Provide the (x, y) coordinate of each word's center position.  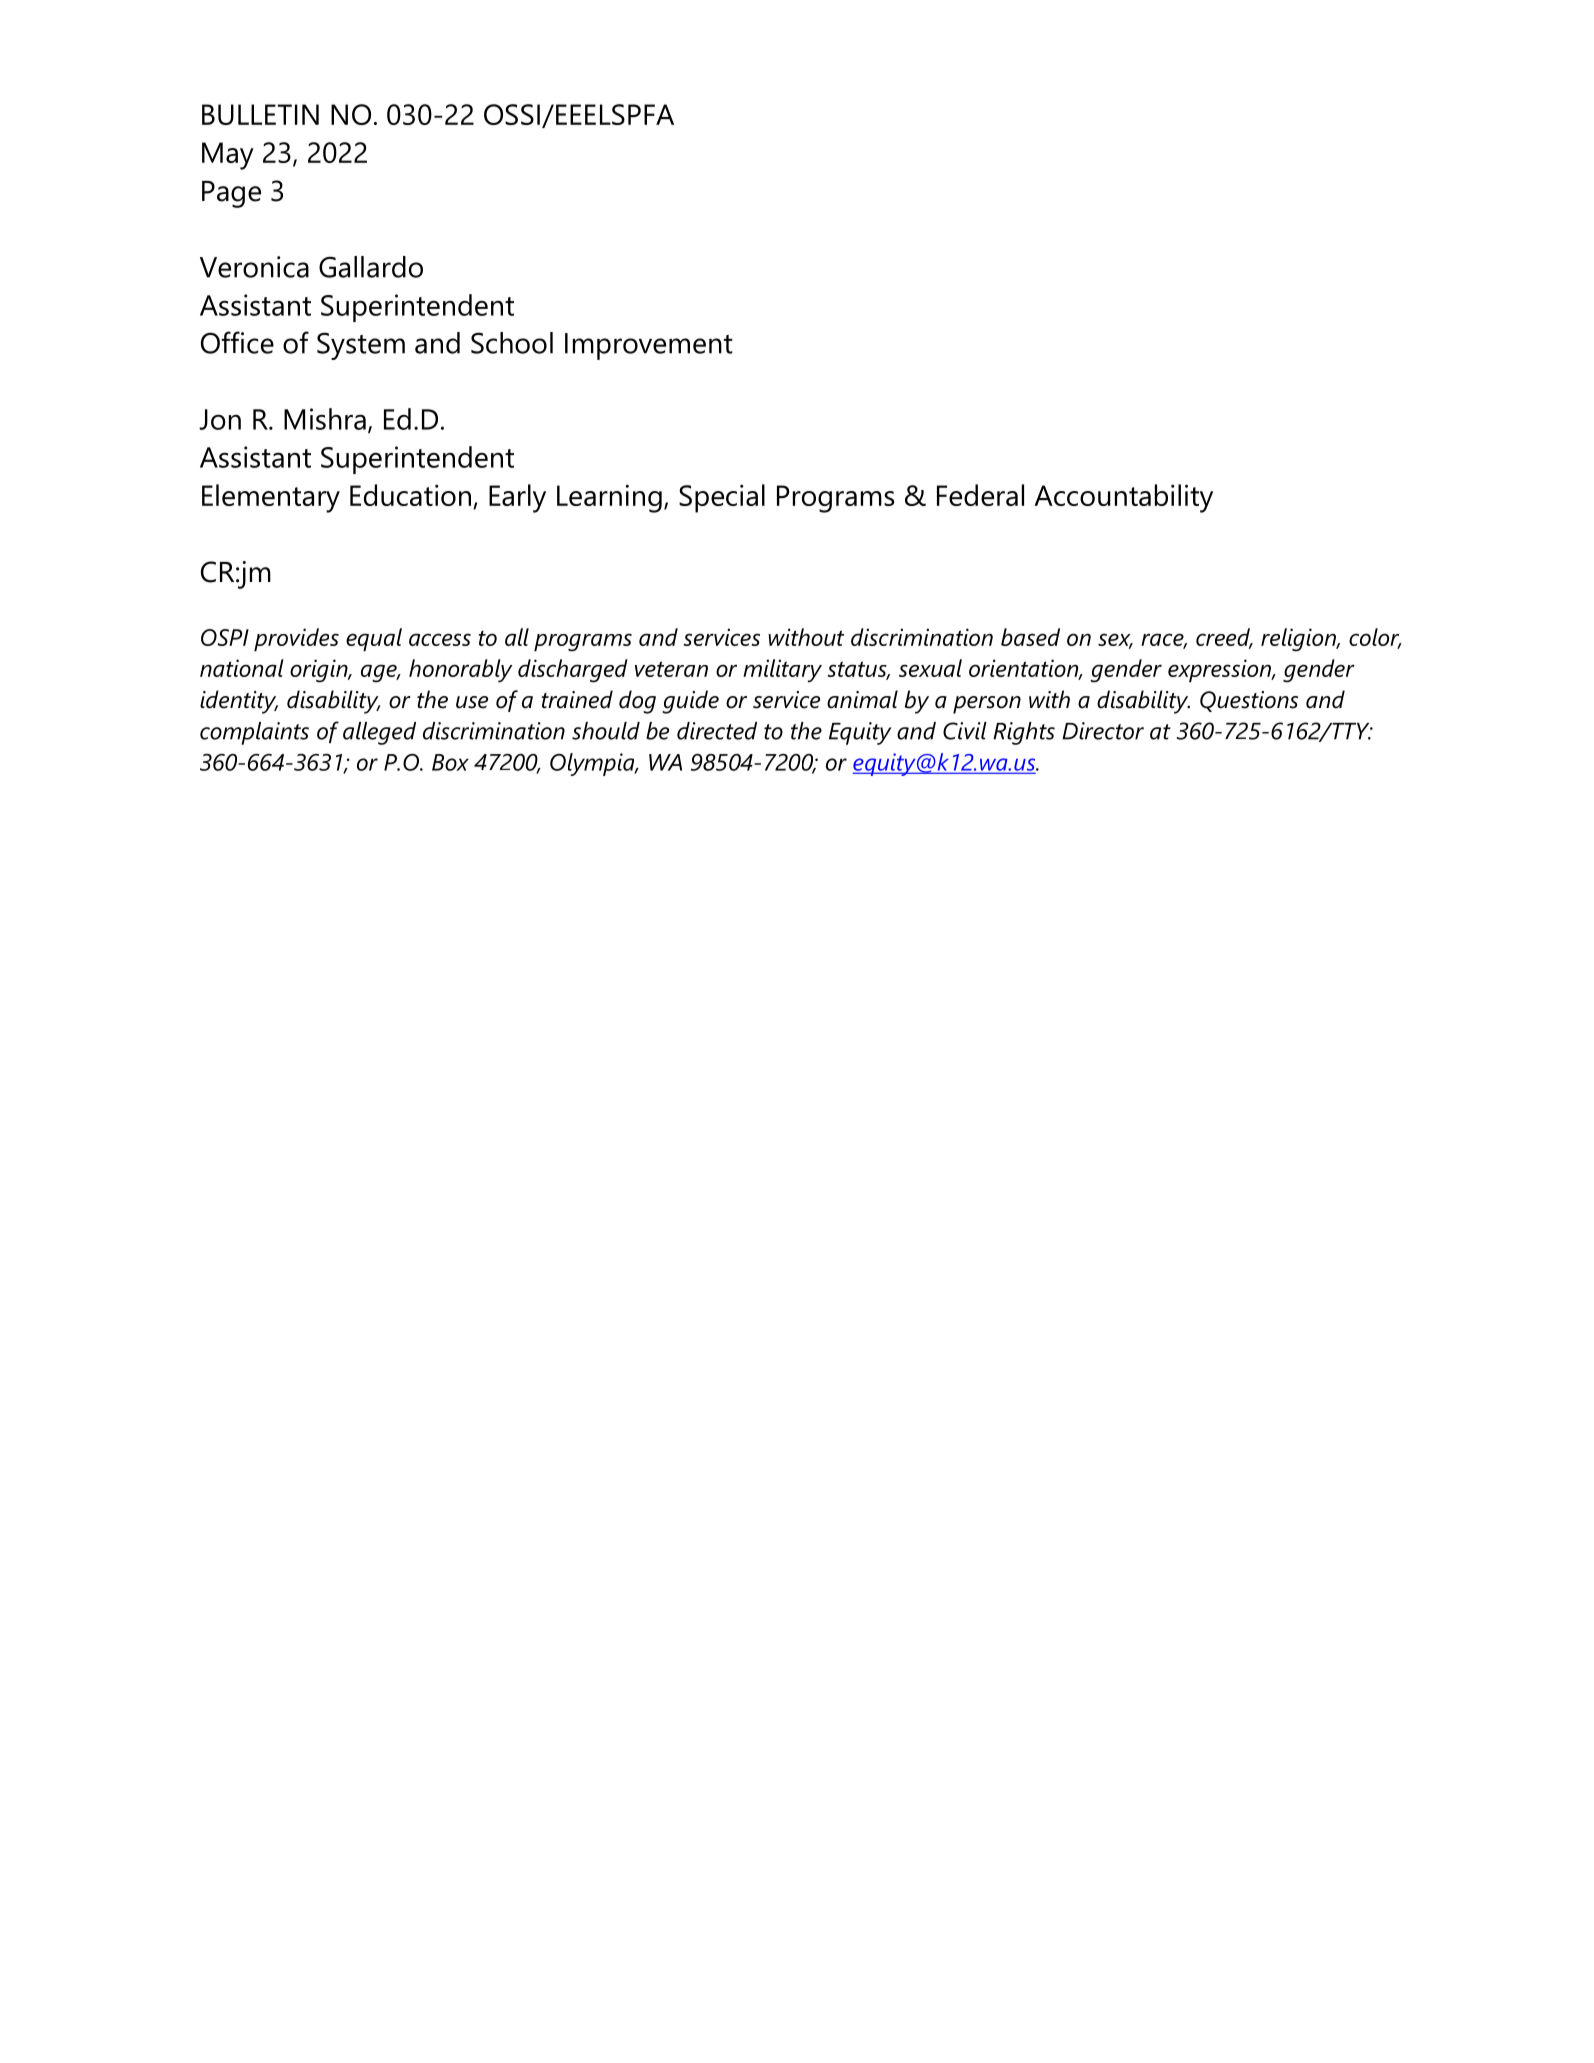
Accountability (1123, 498)
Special (722, 498)
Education (410, 495)
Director (1103, 731)
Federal (980, 495)
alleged (379, 733)
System (361, 346)
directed (717, 731)
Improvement (649, 346)
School (512, 343)
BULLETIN (260, 114)
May (228, 156)
